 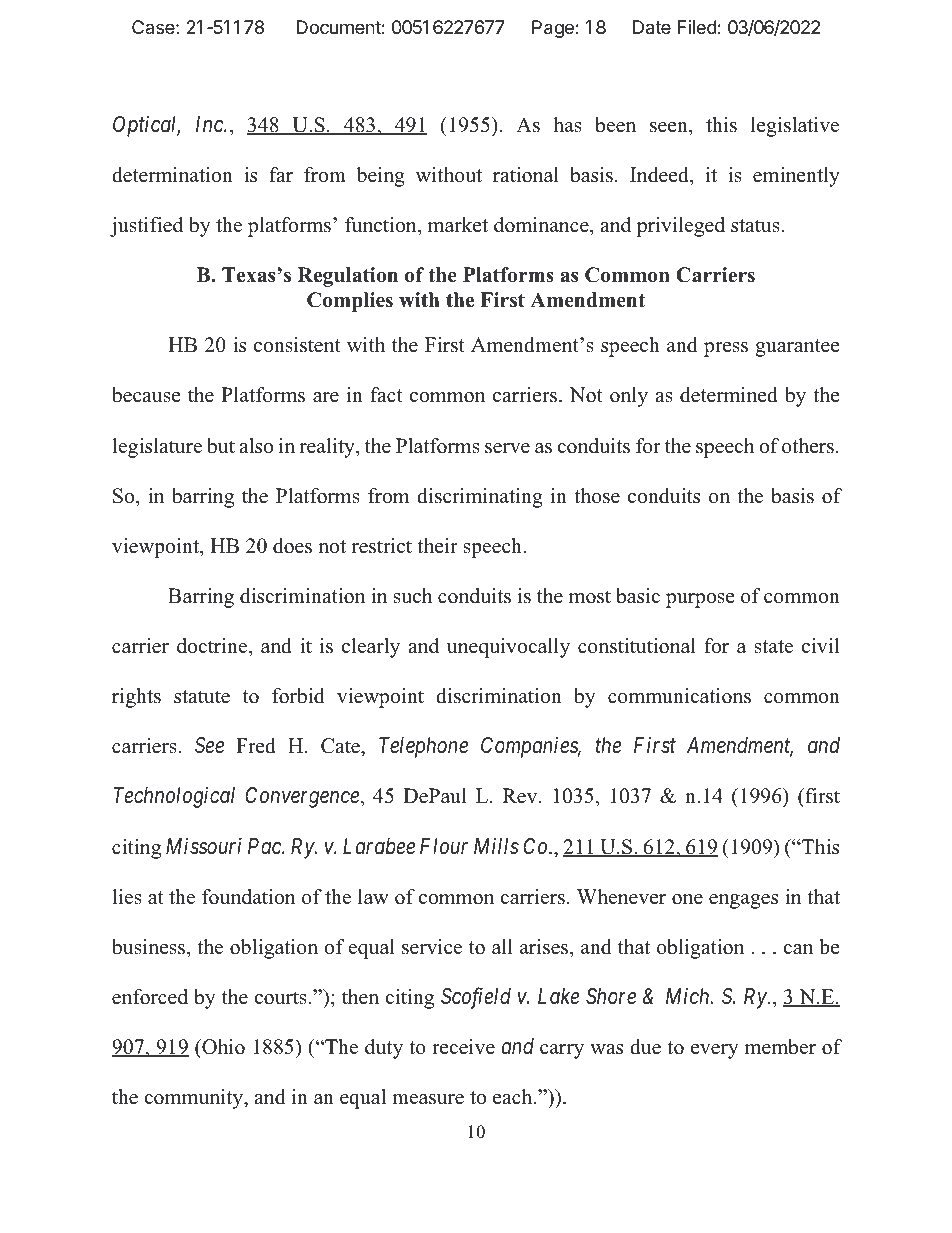 What do you see at coordinates (222, 1047) in the screenshot?
I see `Ohio` at bounding box center [222, 1047].
